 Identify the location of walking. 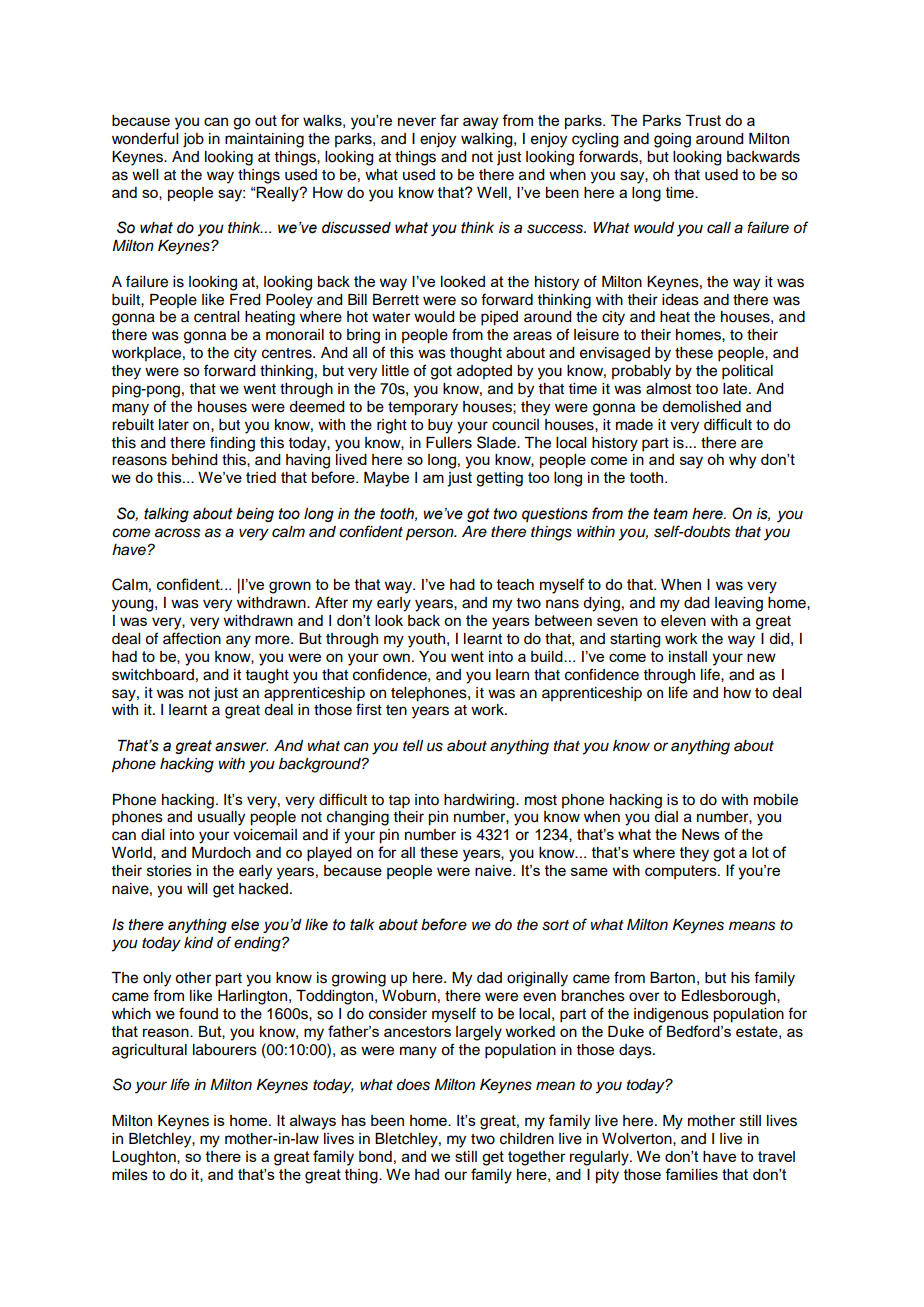
(488, 140).
